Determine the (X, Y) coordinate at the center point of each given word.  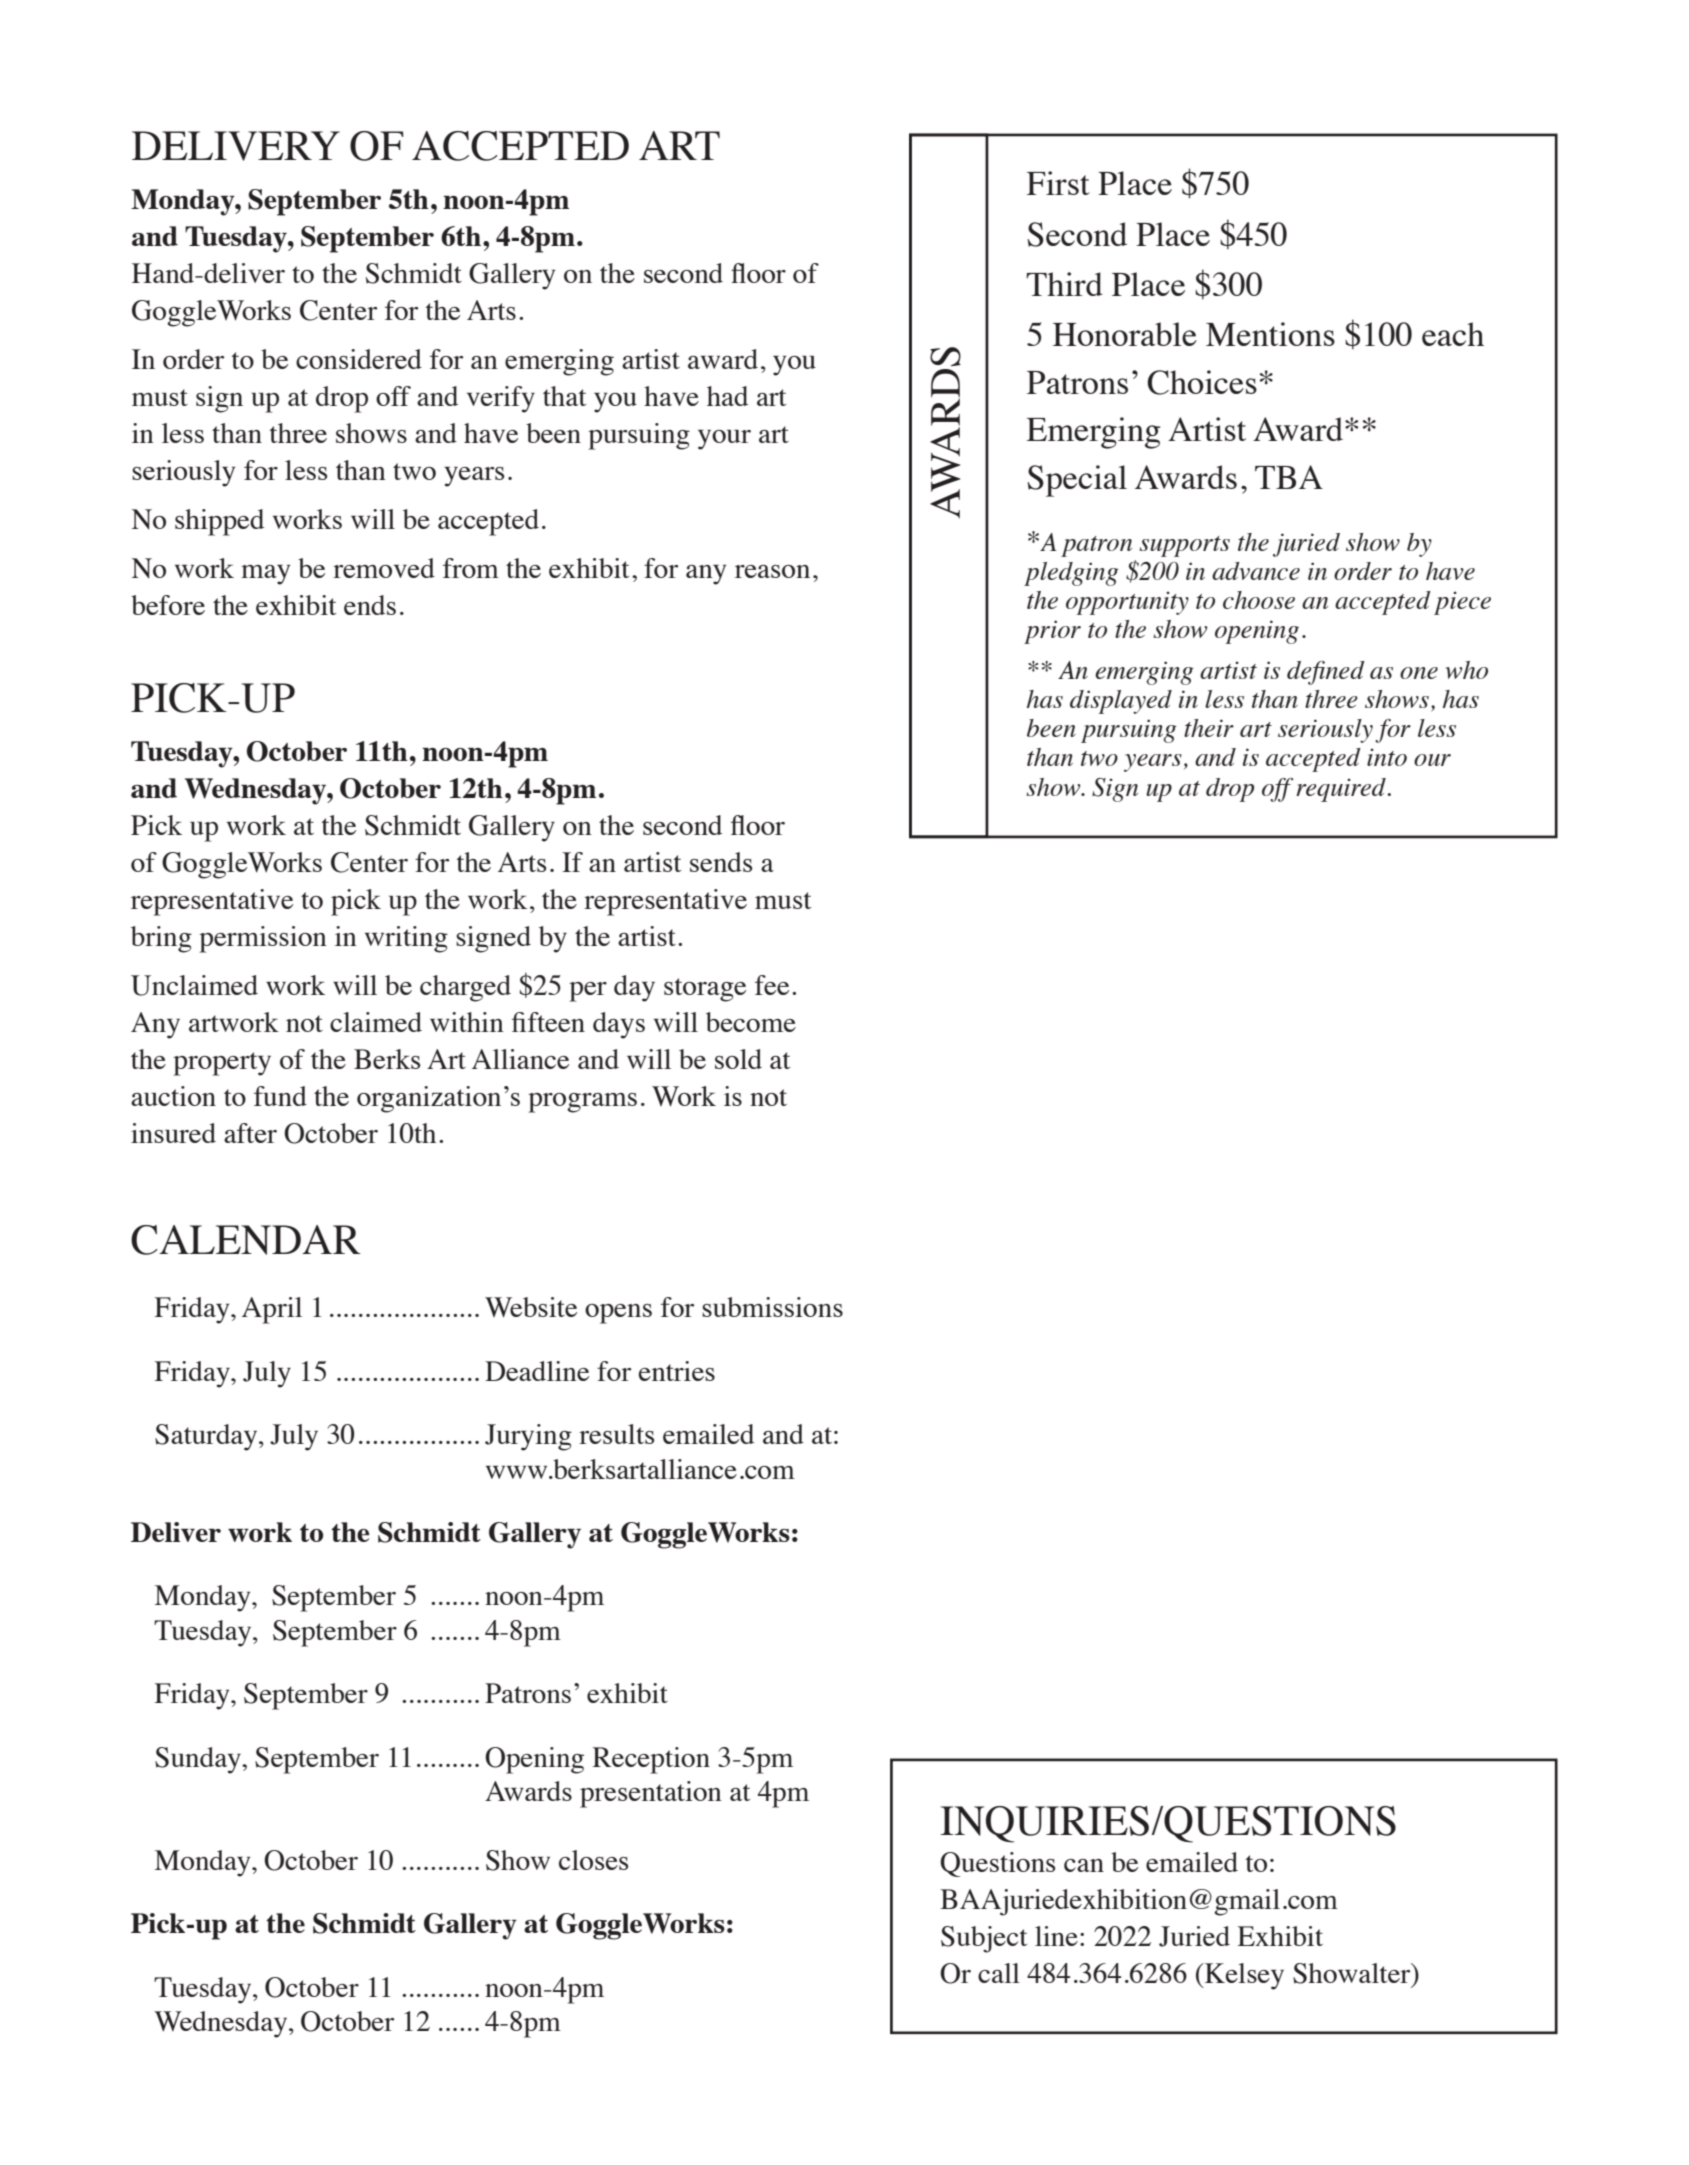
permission (263, 939)
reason (772, 571)
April (272, 1310)
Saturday (207, 1437)
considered (359, 359)
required (1342, 790)
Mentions (1270, 334)
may (265, 575)
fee (772, 985)
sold (738, 1059)
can (1084, 1865)
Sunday (199, 1760)
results (616, 1434)
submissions (772, 1307)
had (727, 396)
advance (1256, 571)
